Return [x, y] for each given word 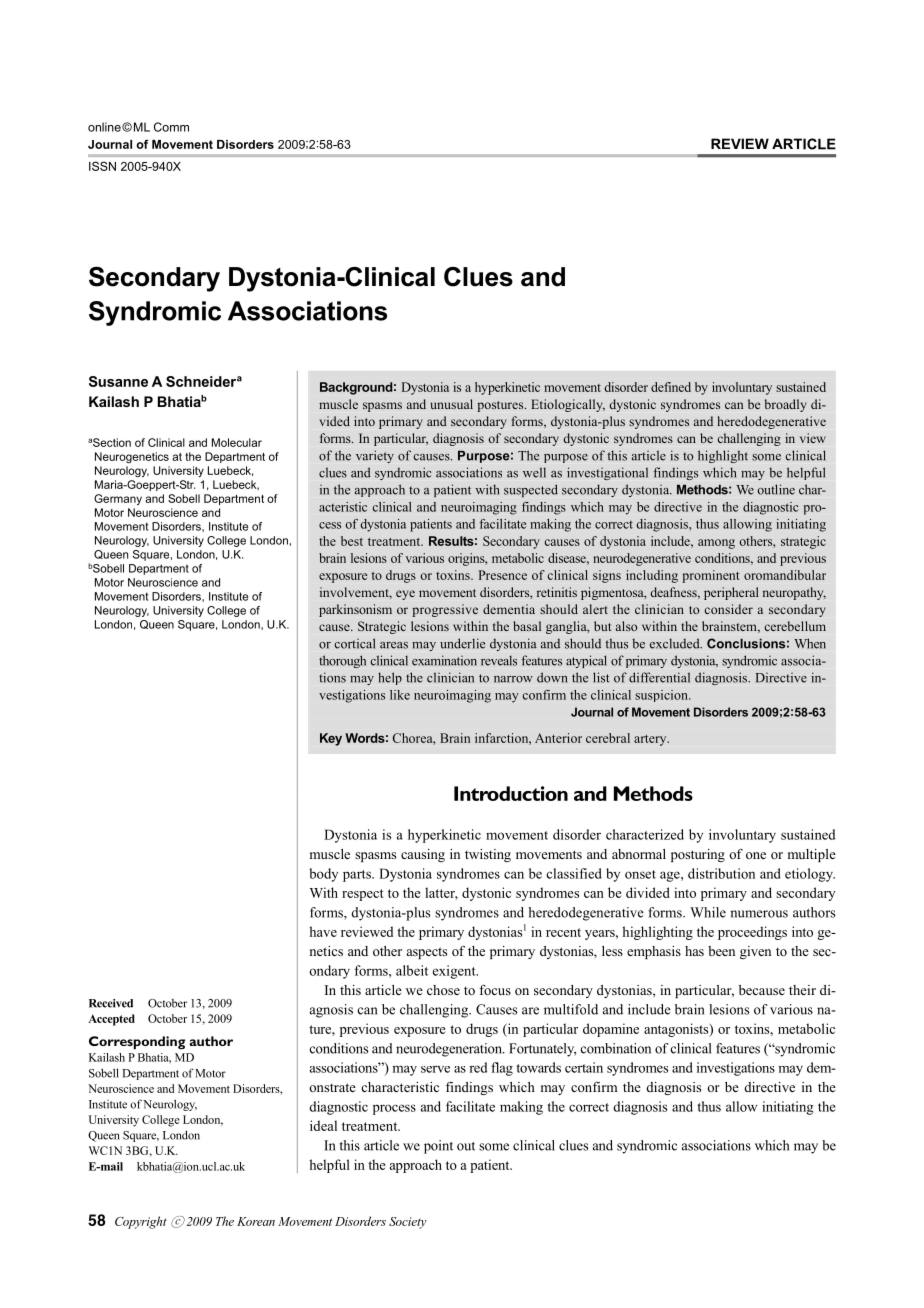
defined [671, 387]
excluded [676, 643]
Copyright [141, 1222]
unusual [451, 404]
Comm [171, 127]
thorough [342, 661]
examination [444, 660]
